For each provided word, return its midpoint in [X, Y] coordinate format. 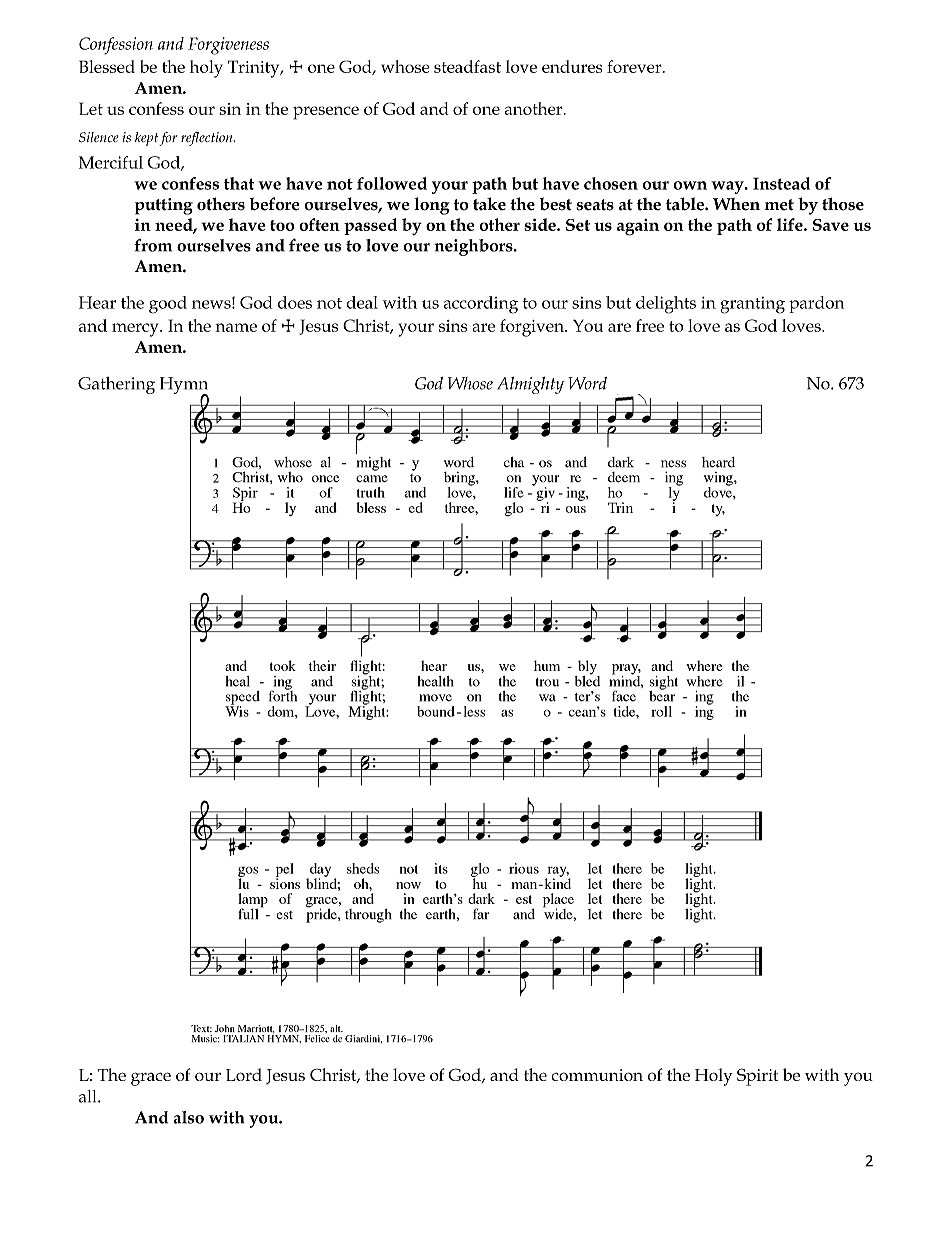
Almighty [530, 385]
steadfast [467, 66]
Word [587, 383]
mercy [136, 330]
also [188, 1117]
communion [597, 1075]
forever [635, 66]
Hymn [184, 386]
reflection [208, 139]
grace [151, 1079]
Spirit [757, 1077]
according [481, 305]
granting [752, 305]
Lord [244, 1074]
